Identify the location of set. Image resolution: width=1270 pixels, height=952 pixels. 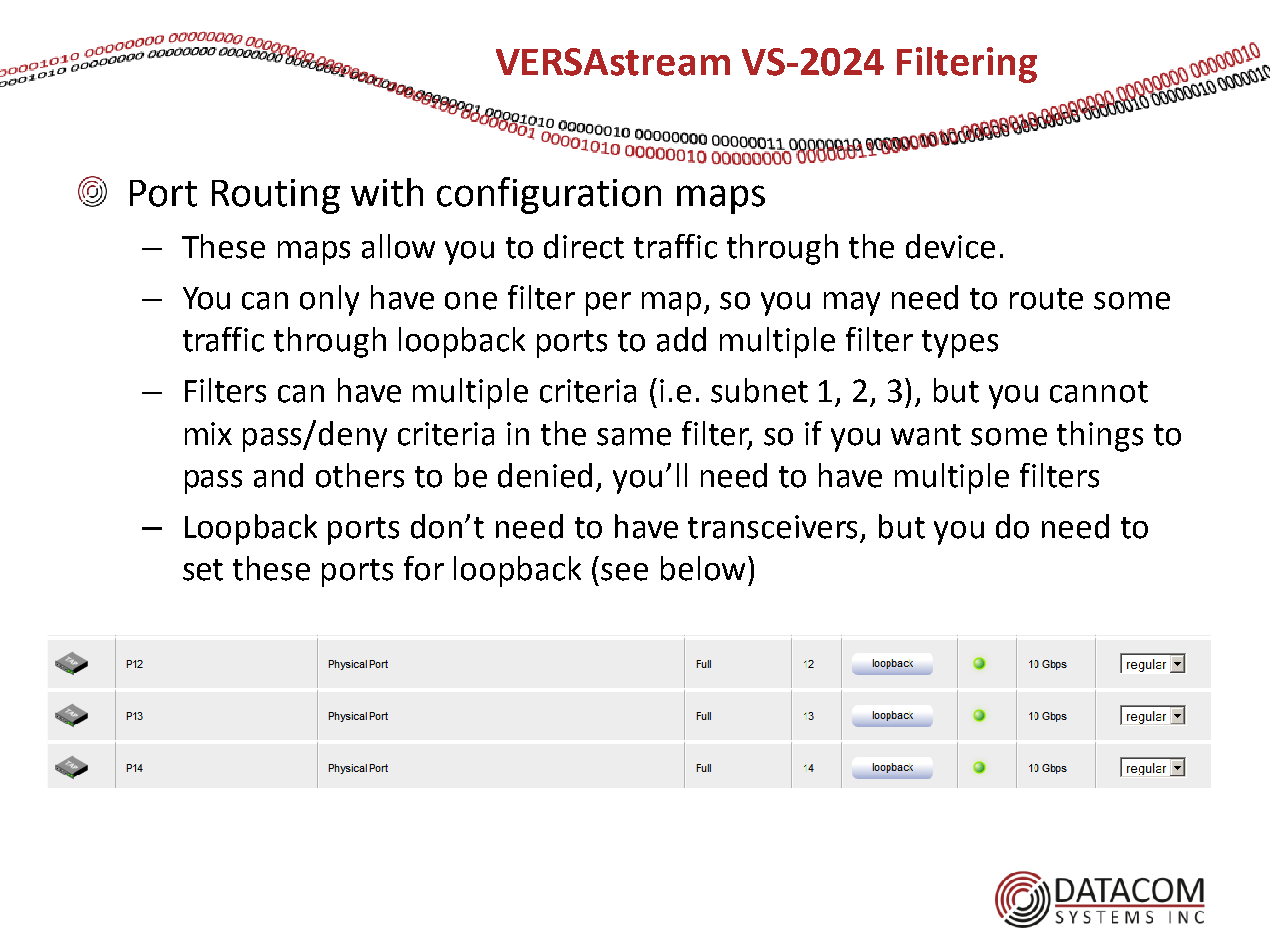
(203, 570).
